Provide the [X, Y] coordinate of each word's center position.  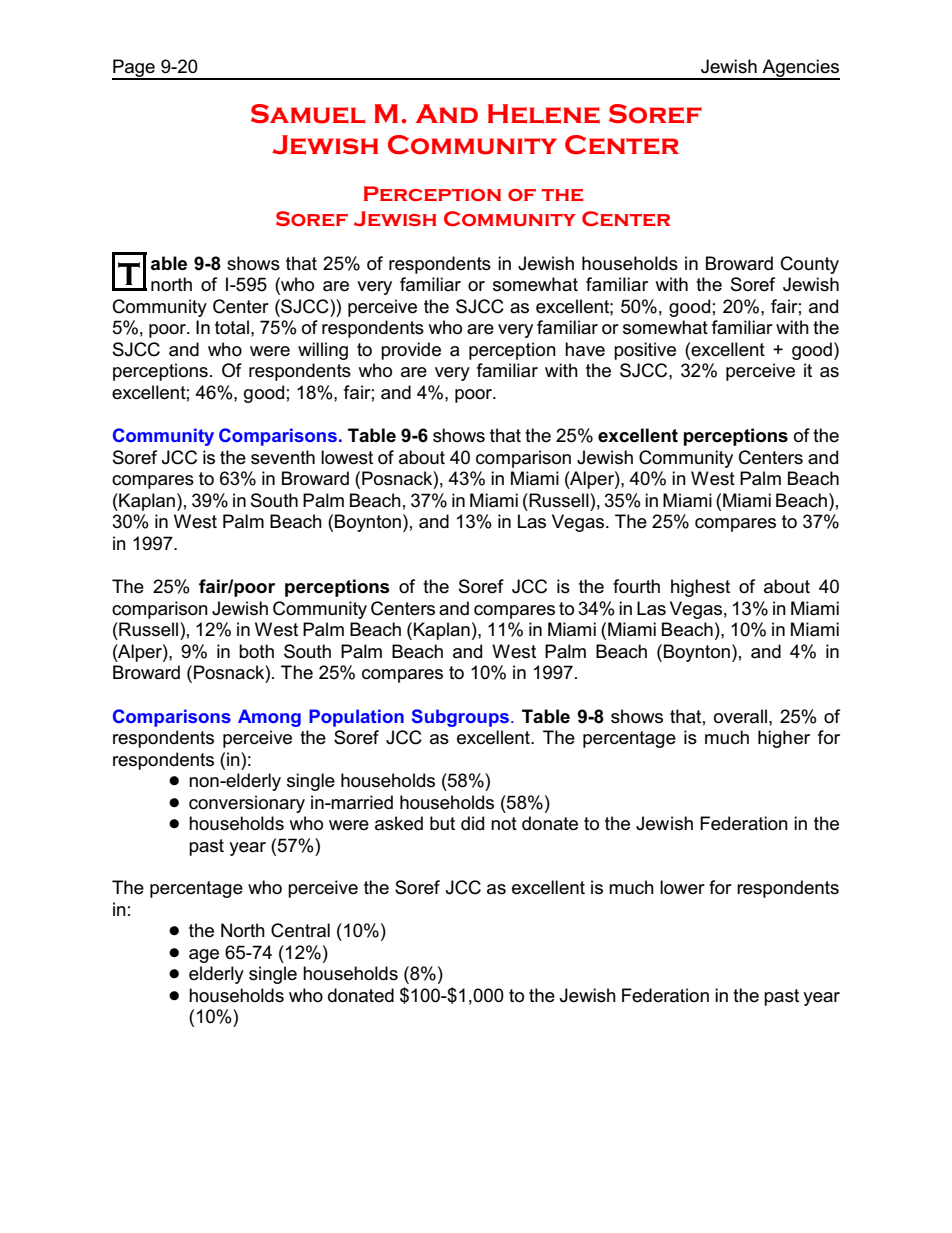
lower [682, 887]
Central [300, 930]
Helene [544, 114]
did [472, 823]
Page [134, 69]
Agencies [800, 69]
